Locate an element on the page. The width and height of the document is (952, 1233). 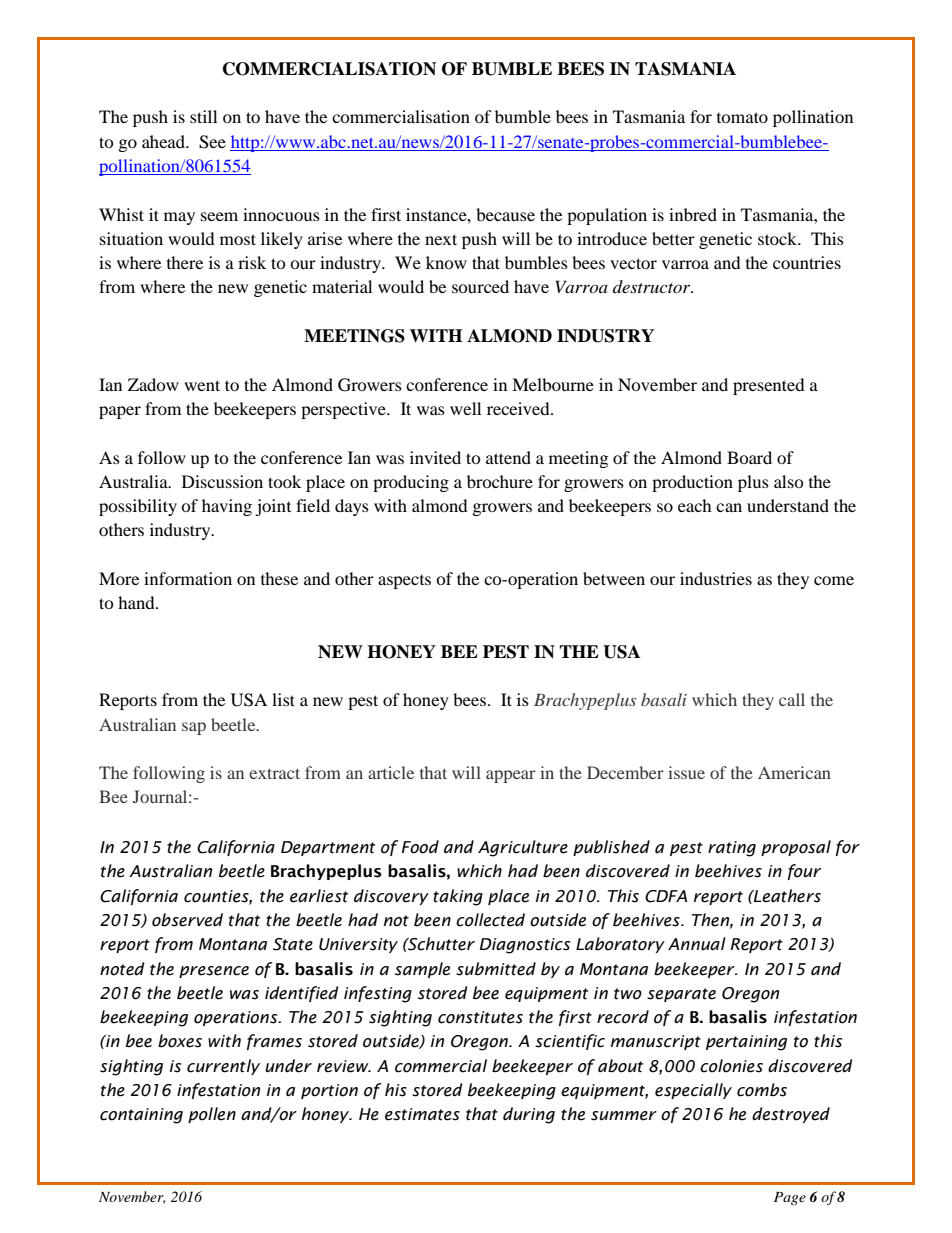
ahead is located at coordinates (164, 141).
